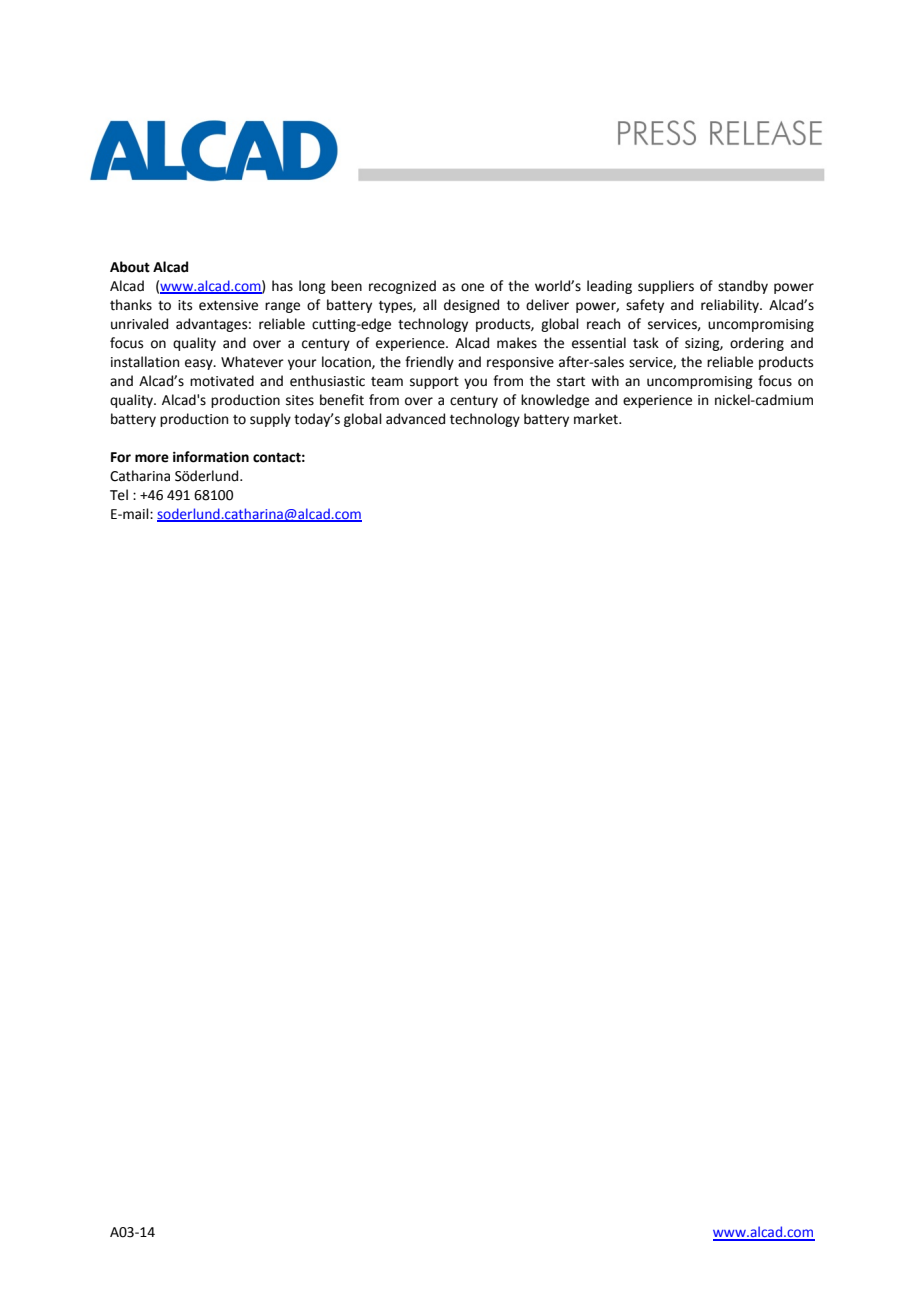 This image has width=924, height=1308. What do you see at coordinates (119, 495) in the image?
I see `Tel` at bounding box center [119, 495].
